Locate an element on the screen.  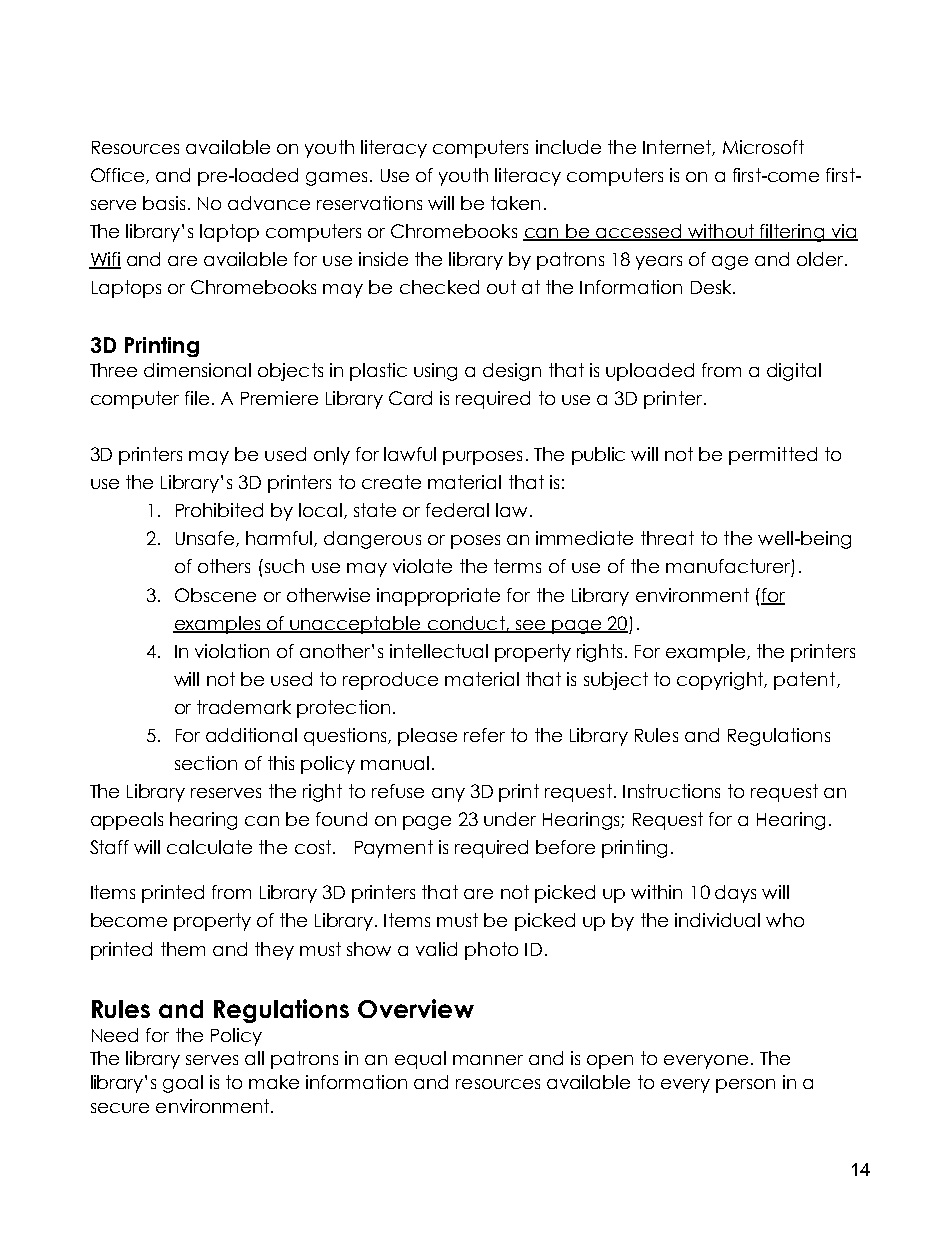
person is located at coordinates (745, 1086).
